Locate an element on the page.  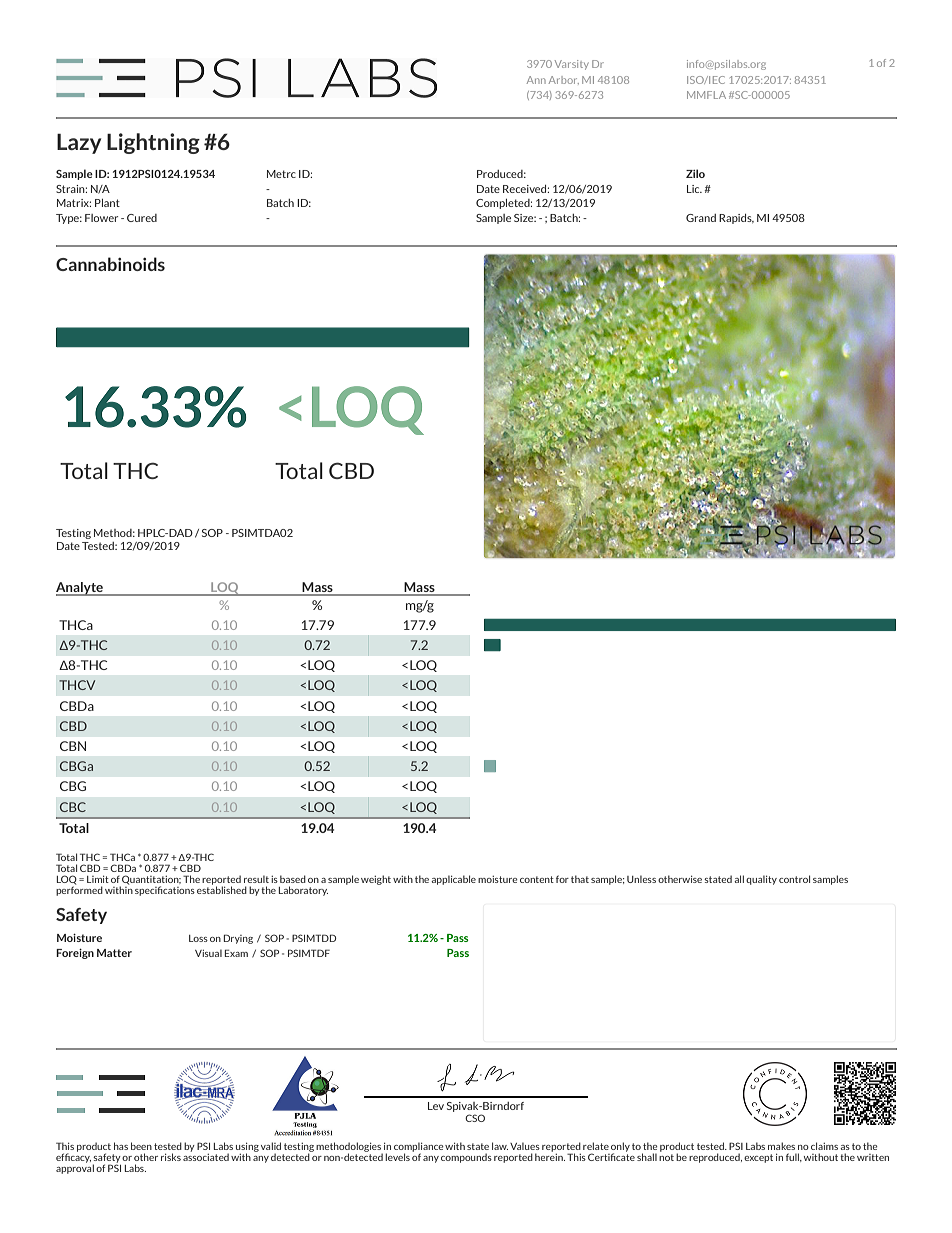
Grand is located at coordinates (701, 218).
